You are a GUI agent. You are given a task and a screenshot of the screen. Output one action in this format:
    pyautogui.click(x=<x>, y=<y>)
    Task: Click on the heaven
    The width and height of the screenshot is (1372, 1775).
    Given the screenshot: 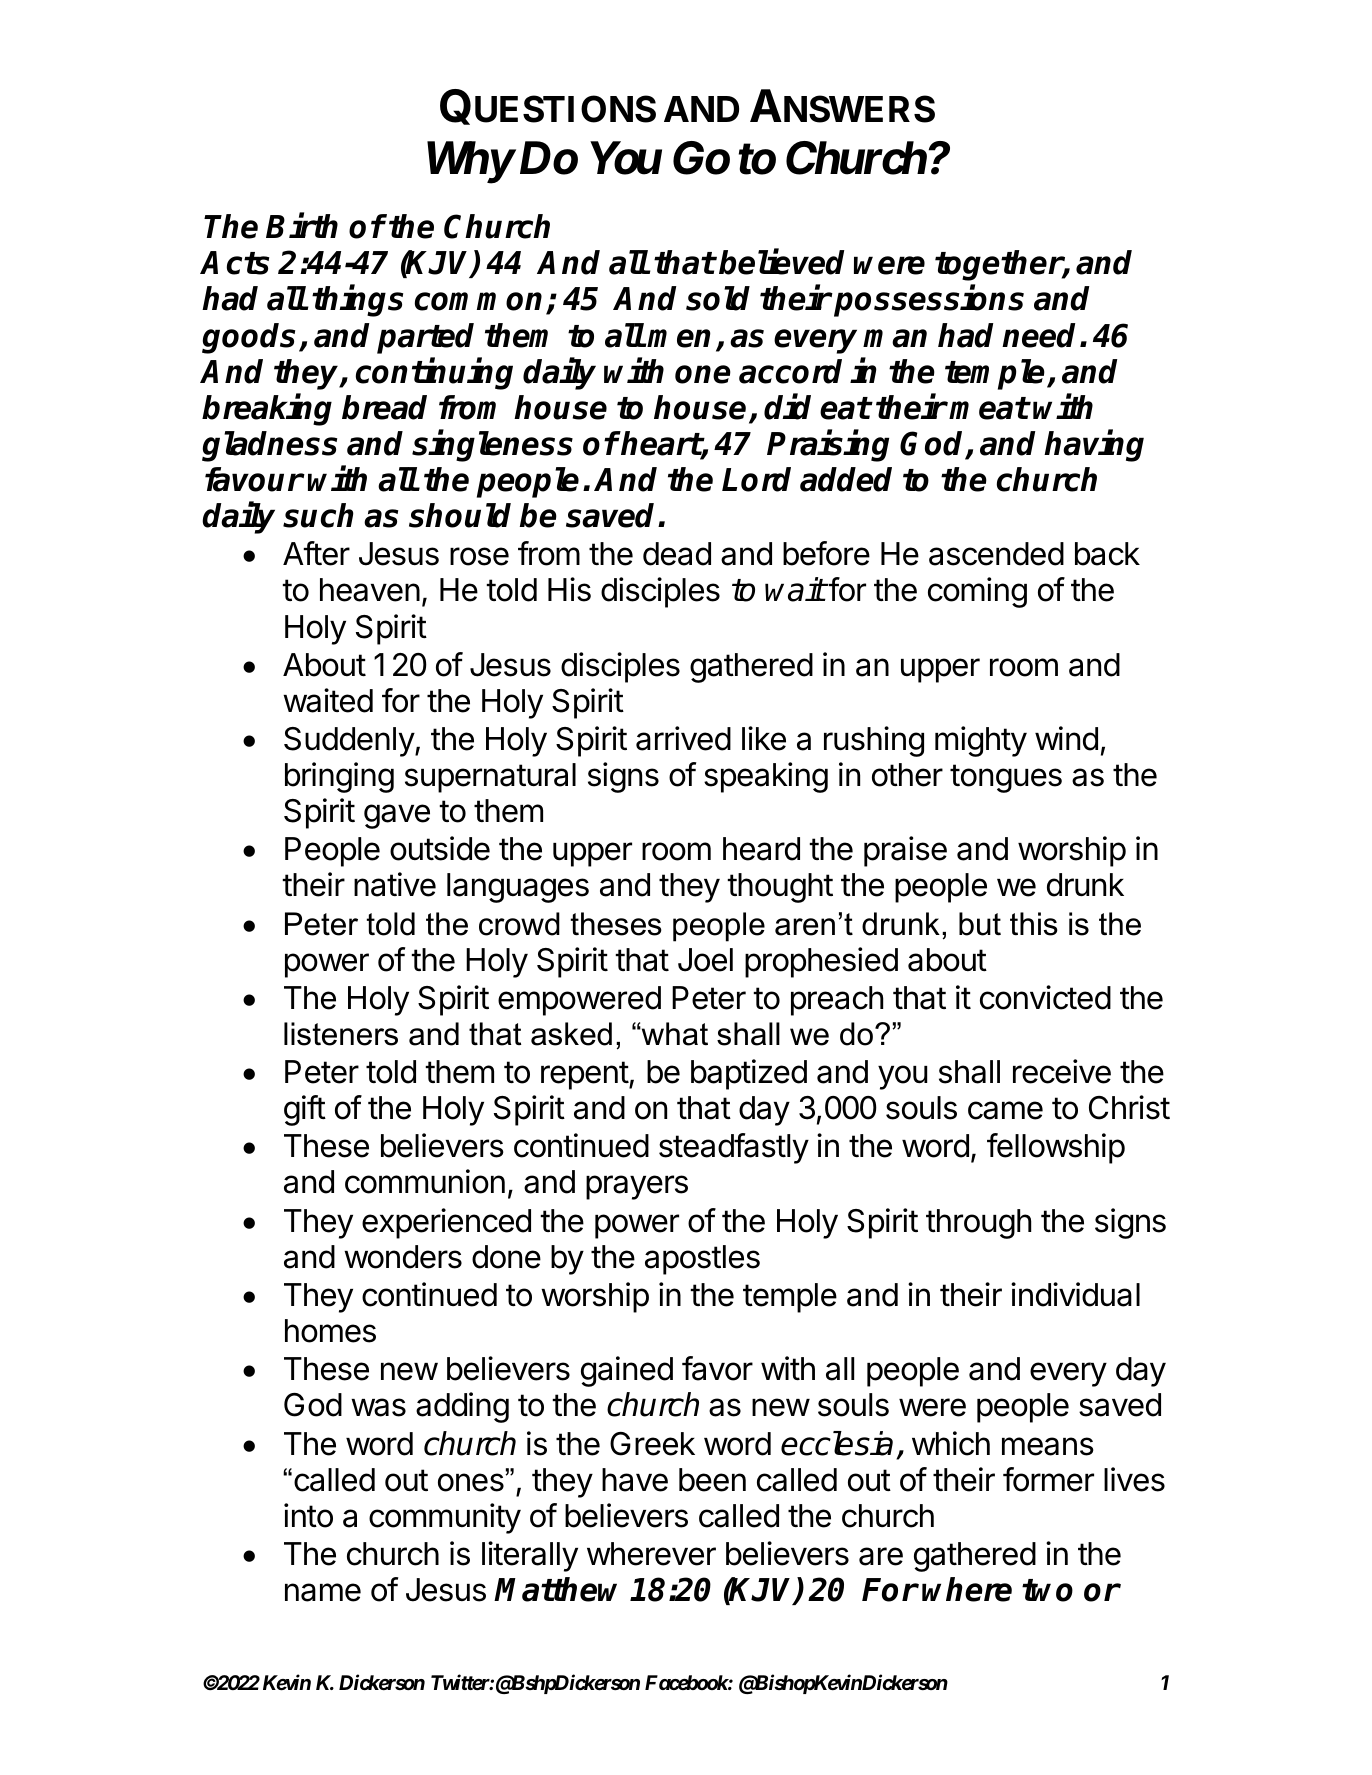 What is the action you would take?
    pyautogui.click(x=370, y=590)
